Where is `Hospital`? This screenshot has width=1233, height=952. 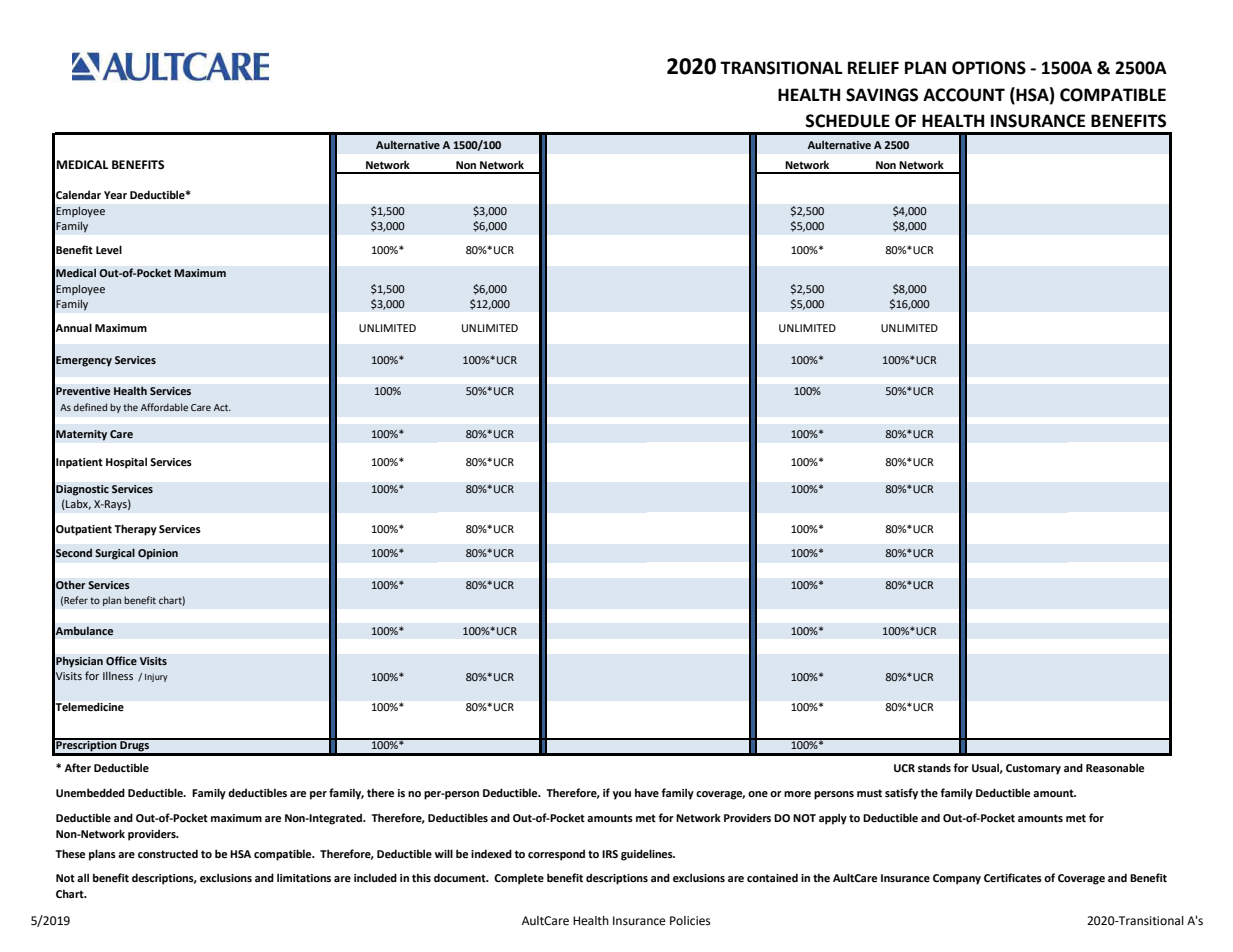 Hospital is located at coordinates (126, 463).
